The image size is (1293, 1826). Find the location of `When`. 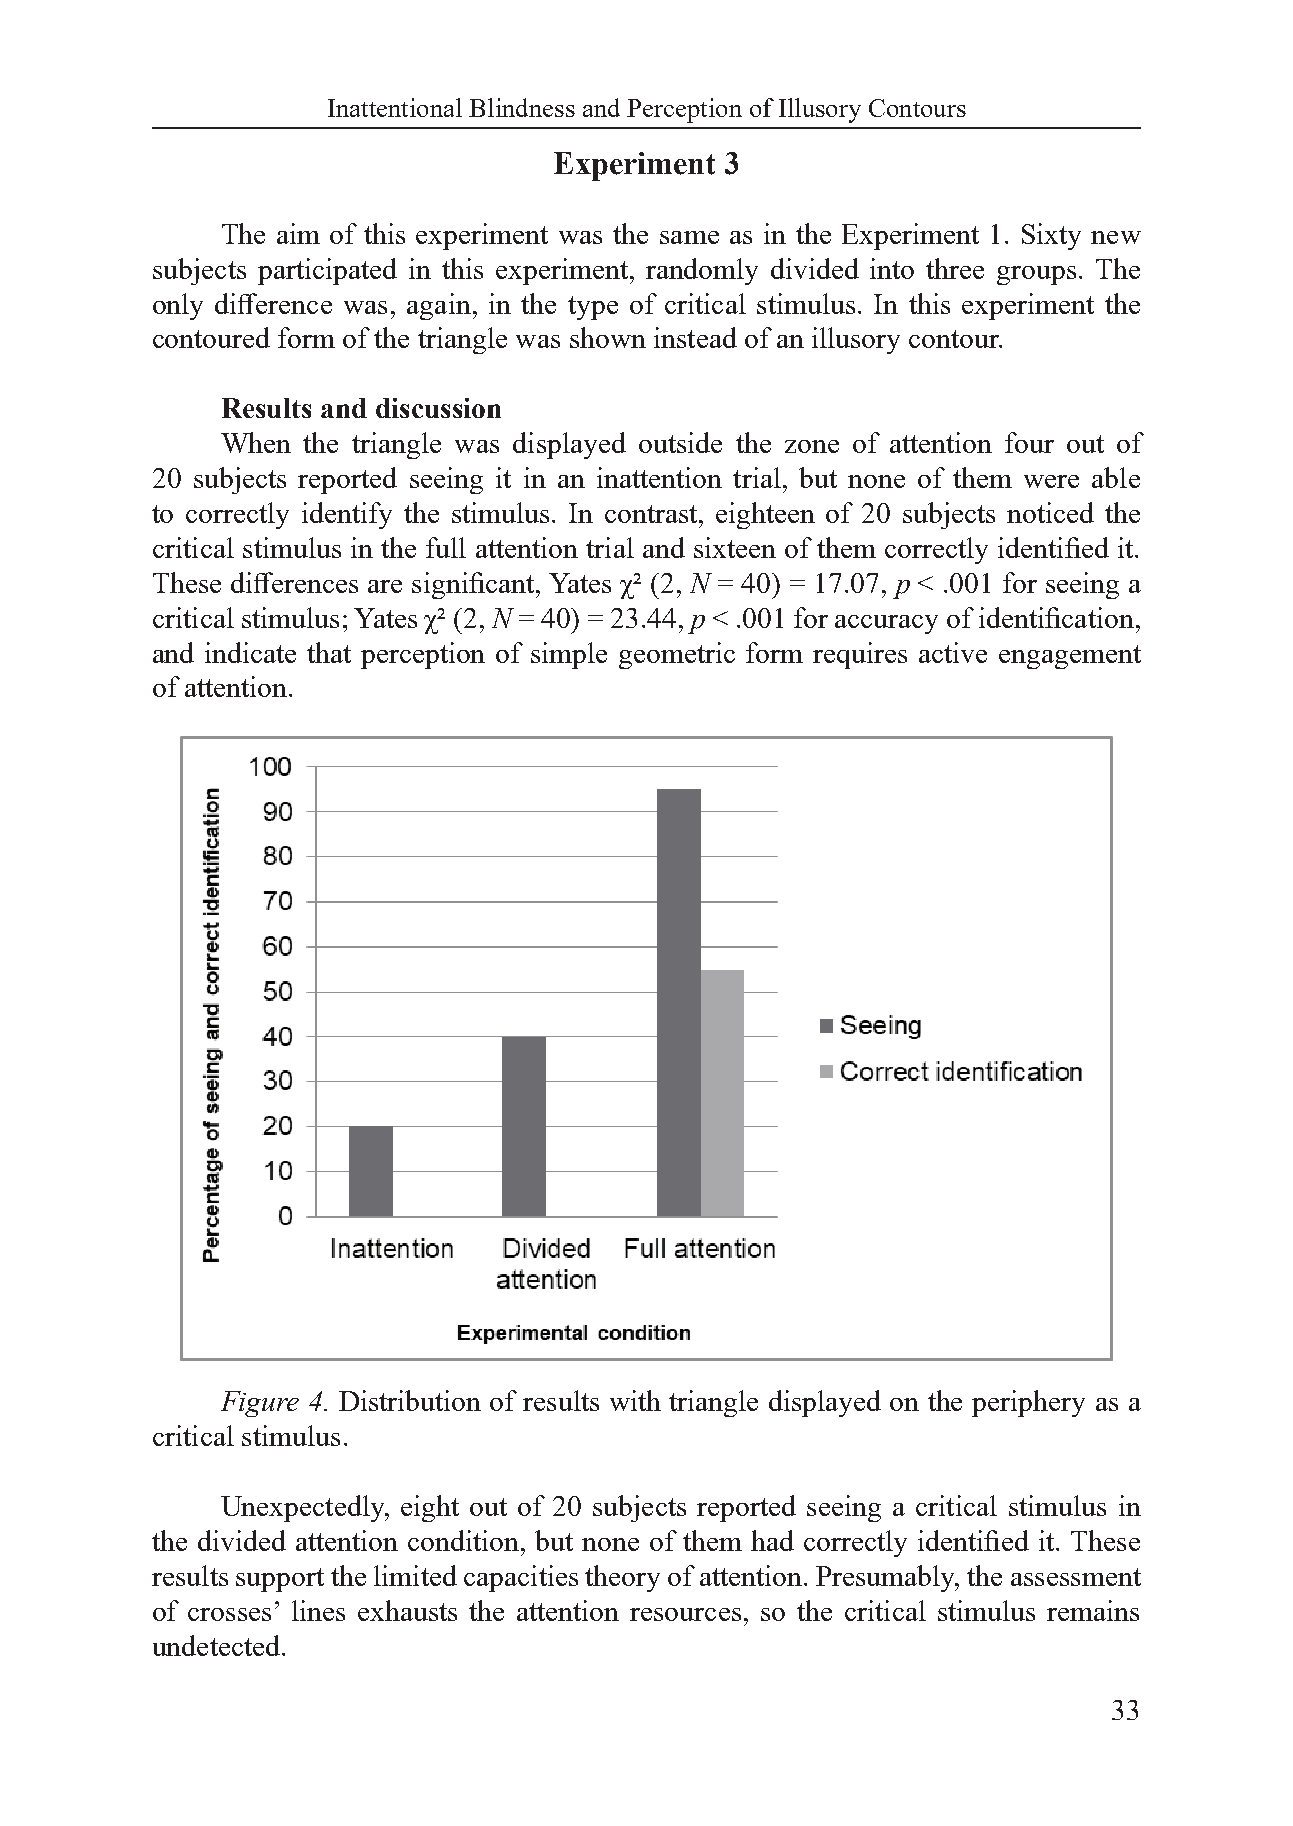

When is located at coordinates (256, 442).
